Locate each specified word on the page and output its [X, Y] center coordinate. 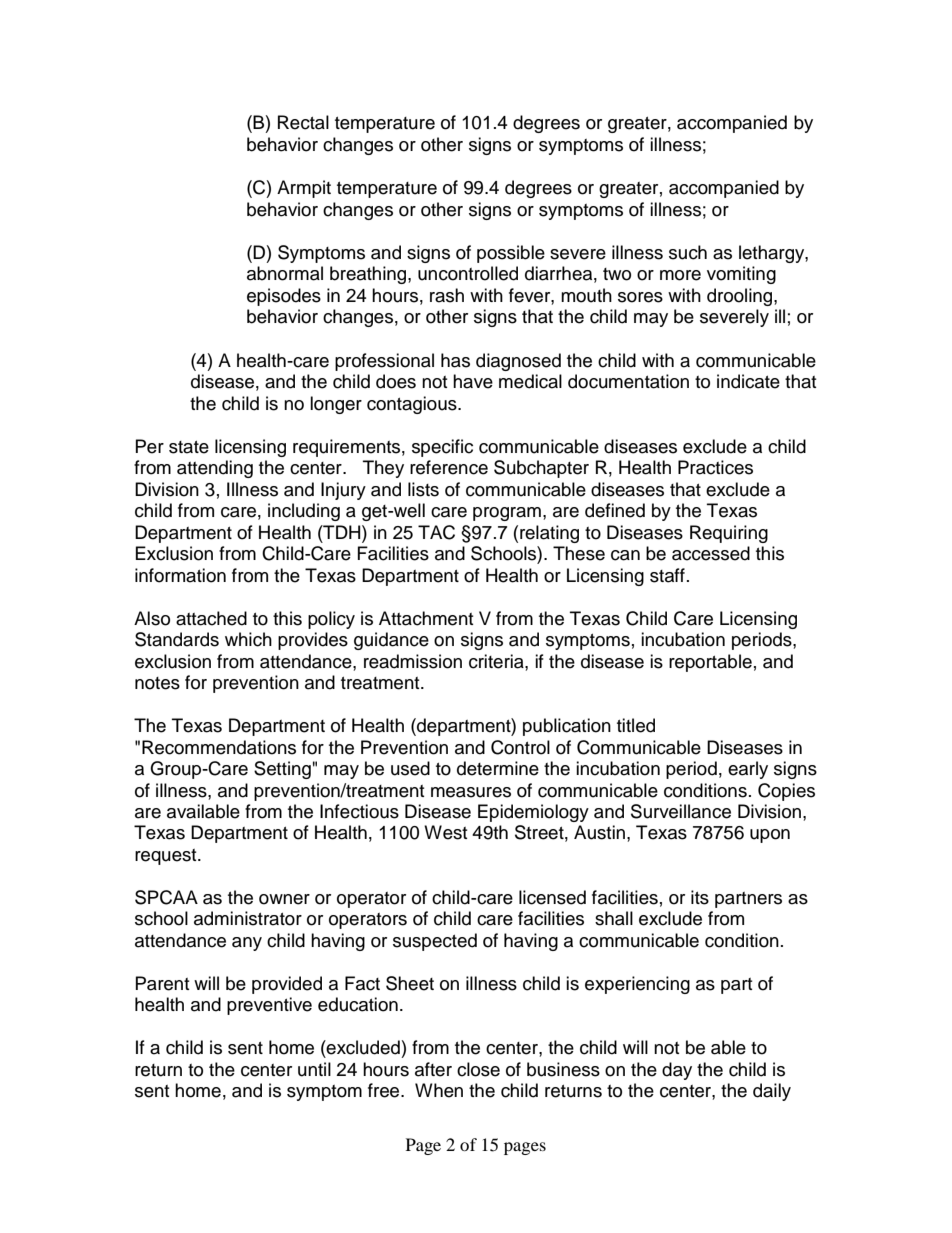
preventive [269, 1006]
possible [511, 254]
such [688, 252]
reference [449, 467]
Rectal [303, 122]
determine [498, 768]
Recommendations [219, 747]
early [748, 770]
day [677, 1071]
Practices [715, 467]
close [478, 1069]
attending [215, 469]
